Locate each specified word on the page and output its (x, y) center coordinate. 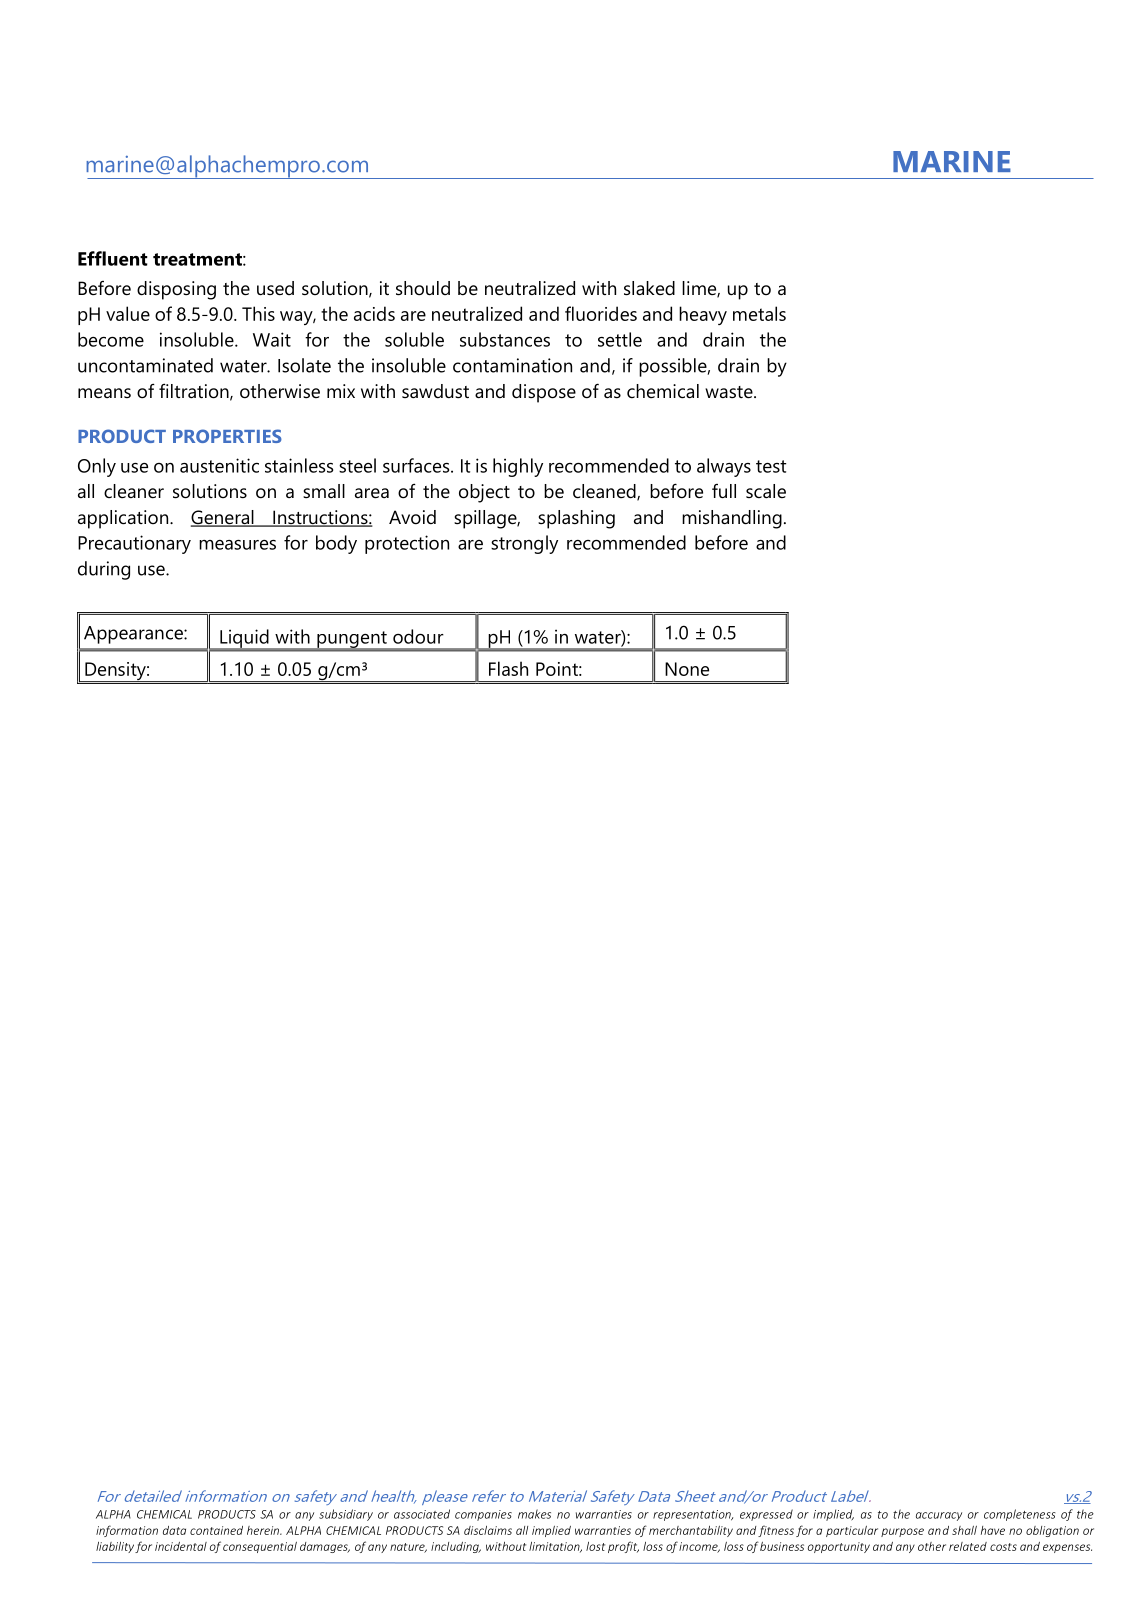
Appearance (134, 635)
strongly (524, 544)
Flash (508, 668)
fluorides (601, 313)
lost (595, 1546)
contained (216, 1530)
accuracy (939, 1516)
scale (766, 491)
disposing (176, 290)
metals (759, 313)
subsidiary (346, 1515)
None (687, 669)
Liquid (244, 639)
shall (964, 1530)
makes (534, 1514)
